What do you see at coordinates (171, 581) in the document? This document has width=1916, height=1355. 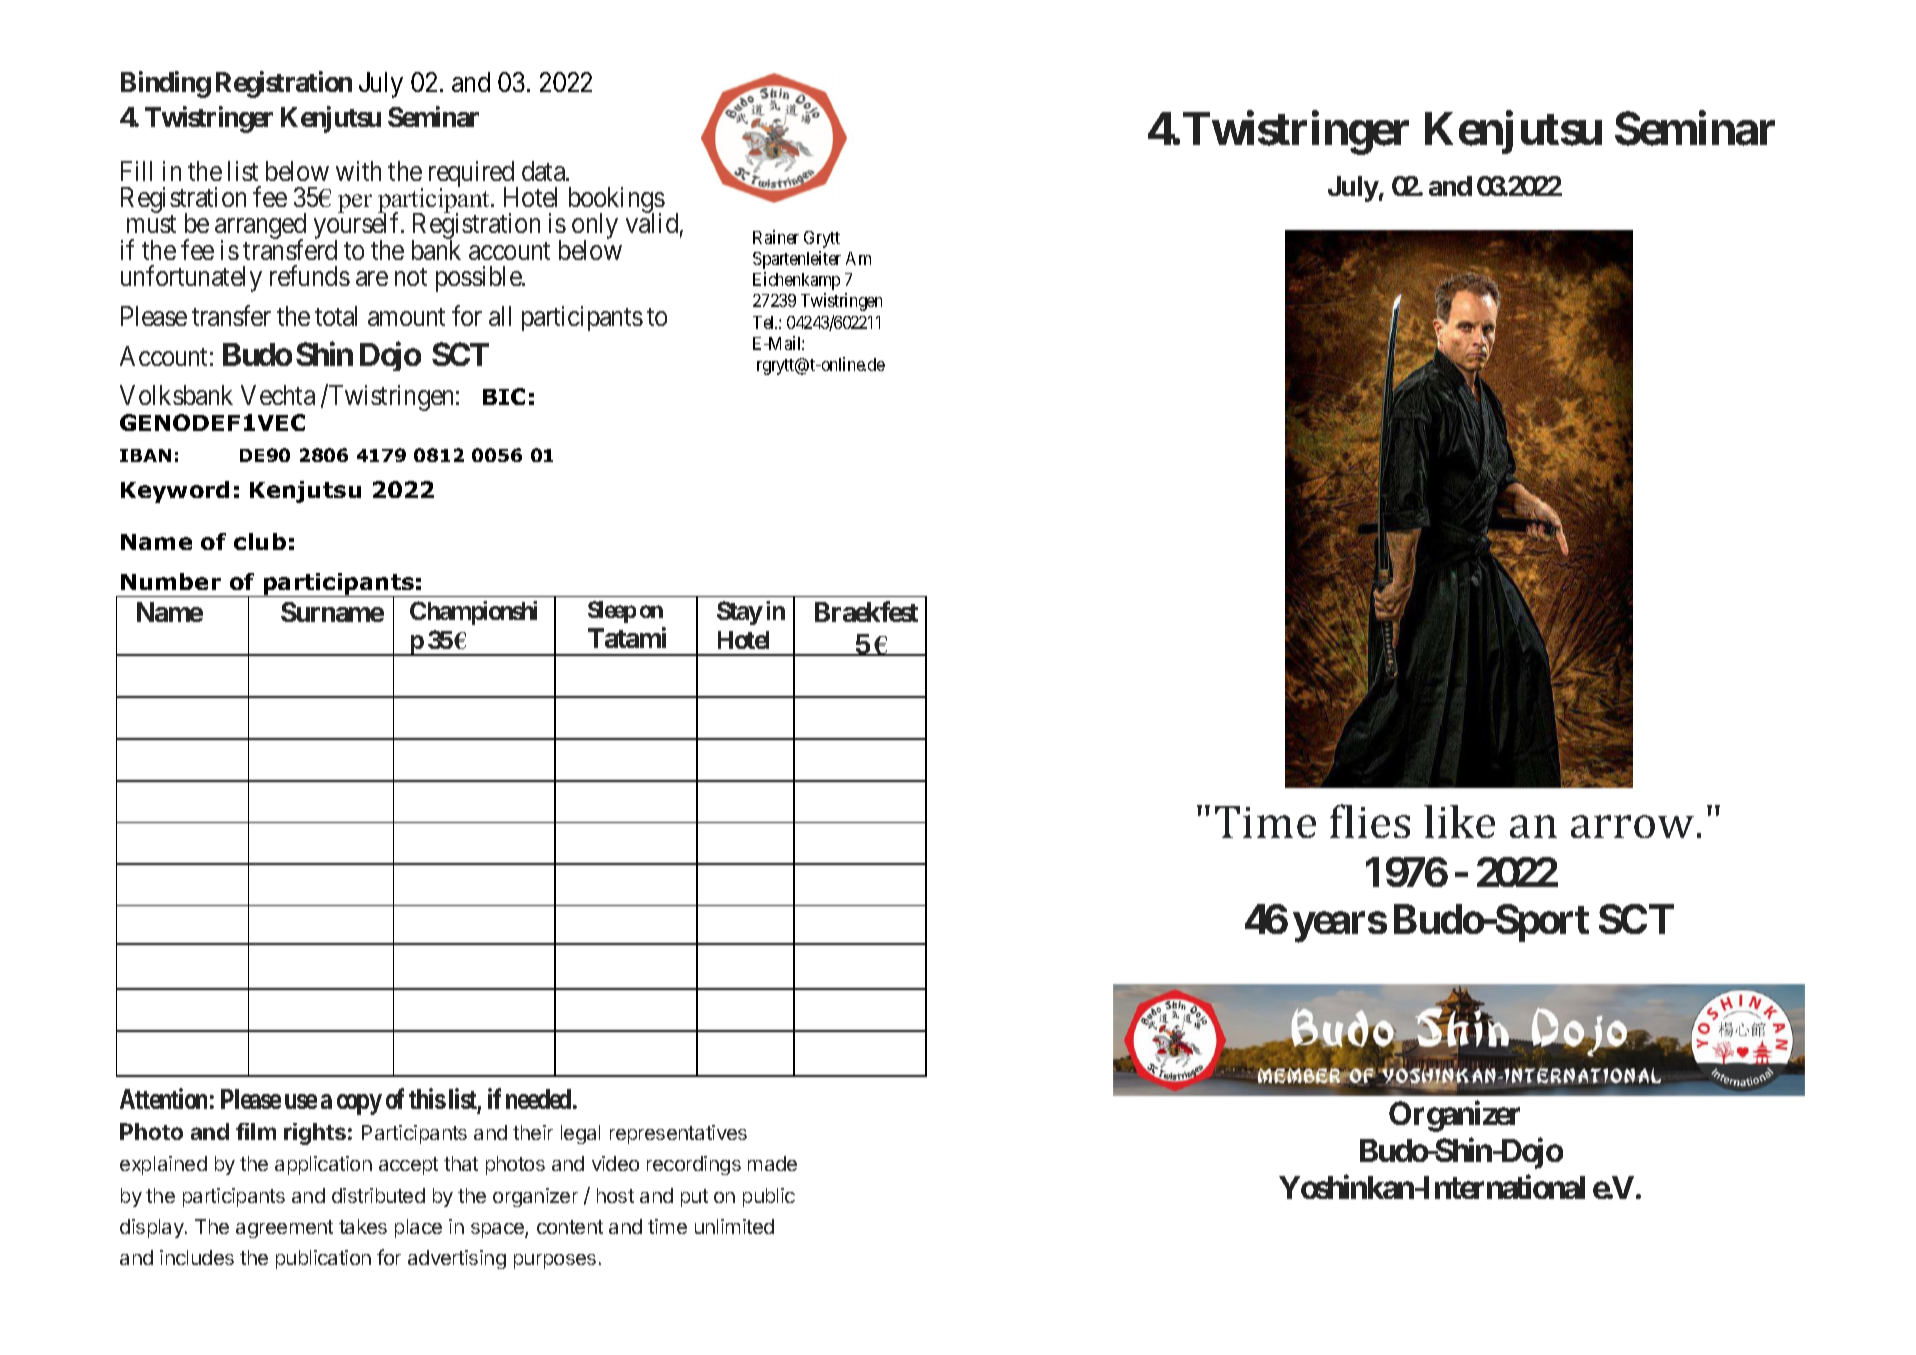 I see `Number` at bounding box center [171, 581].
